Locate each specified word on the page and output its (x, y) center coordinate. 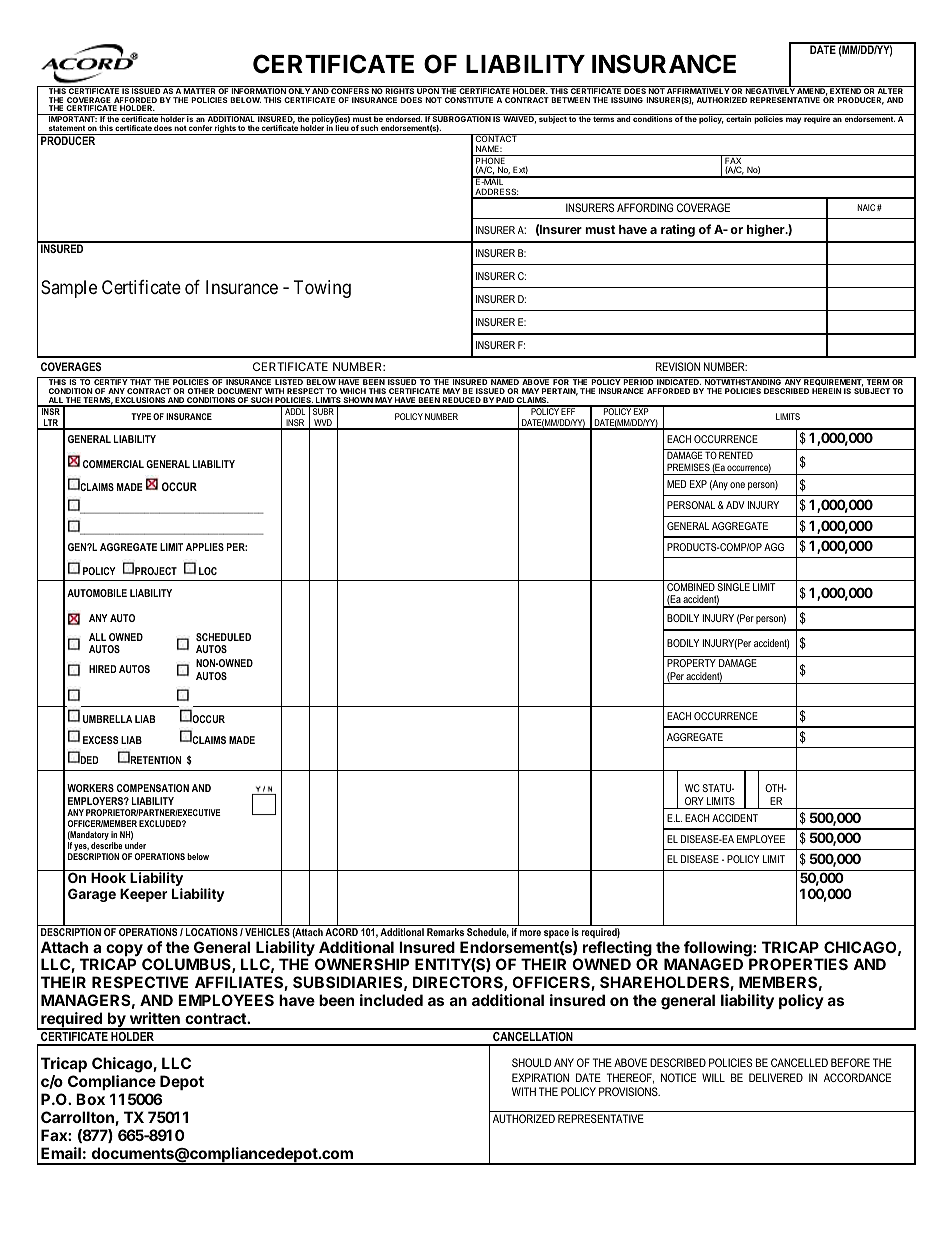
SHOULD (531, 1062)
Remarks (445, 932)
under (135, 845)
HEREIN (827, 391)
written (155, 1018)
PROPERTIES (798, 964)
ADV (735, 505)
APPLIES (205, 547)
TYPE (141, 416)
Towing (322, 289)
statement (67, 128)
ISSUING (627, 100)
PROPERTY (691, 663)
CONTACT (496, 140)
